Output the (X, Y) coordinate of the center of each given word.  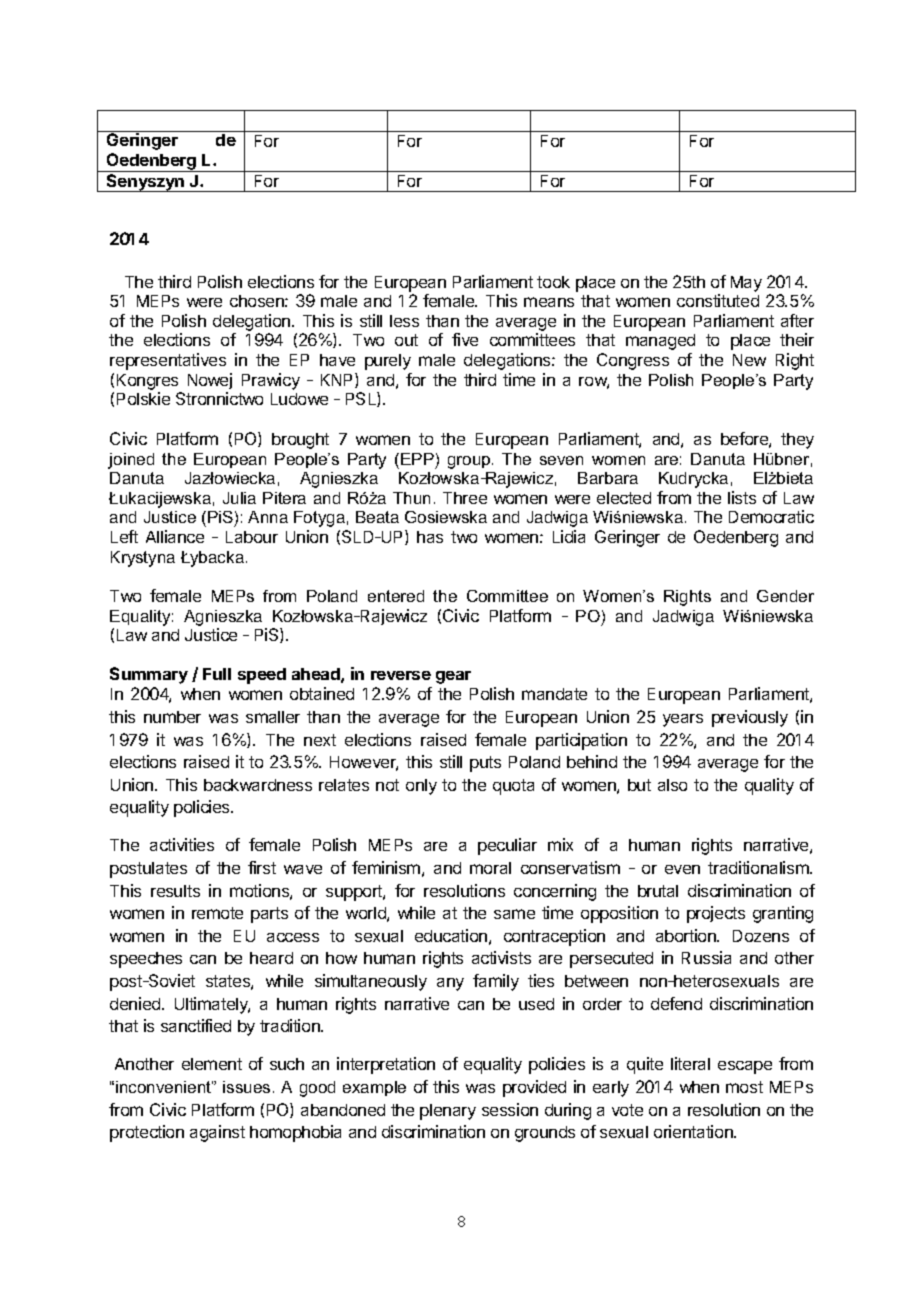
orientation (694, 1131)
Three (465, 498)
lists (742, 497)
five (465, 339)
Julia (239, 498)
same (514, 914)
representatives (168, 361)
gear (453, 677)
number (172, 717)
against (217, 1133)
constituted (718, 300)
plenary (448, 1112)
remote (217, 913)
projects (716, 914)
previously (750, 718)
